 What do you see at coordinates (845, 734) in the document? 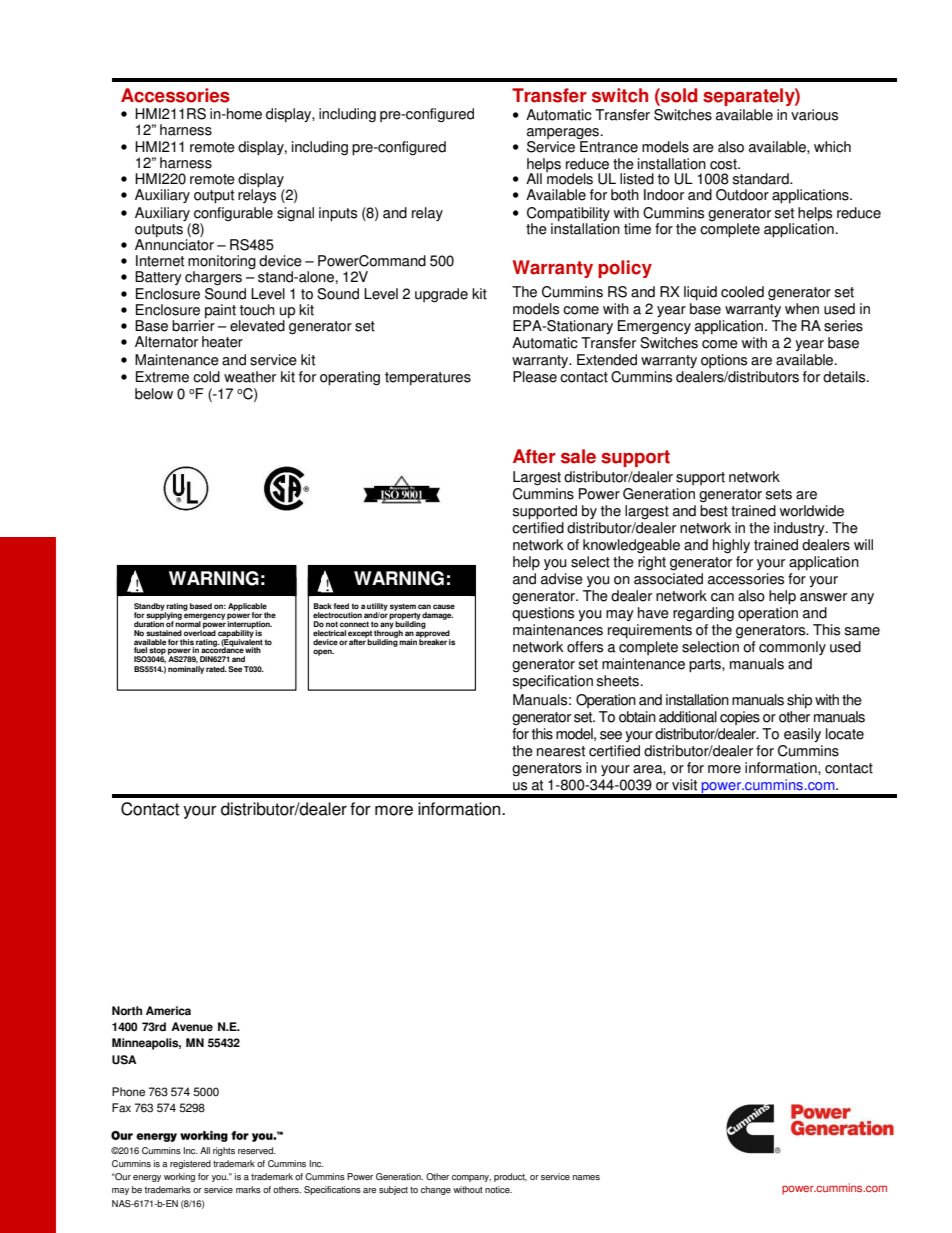
I see `locate` at bounding box center [845, 734].
